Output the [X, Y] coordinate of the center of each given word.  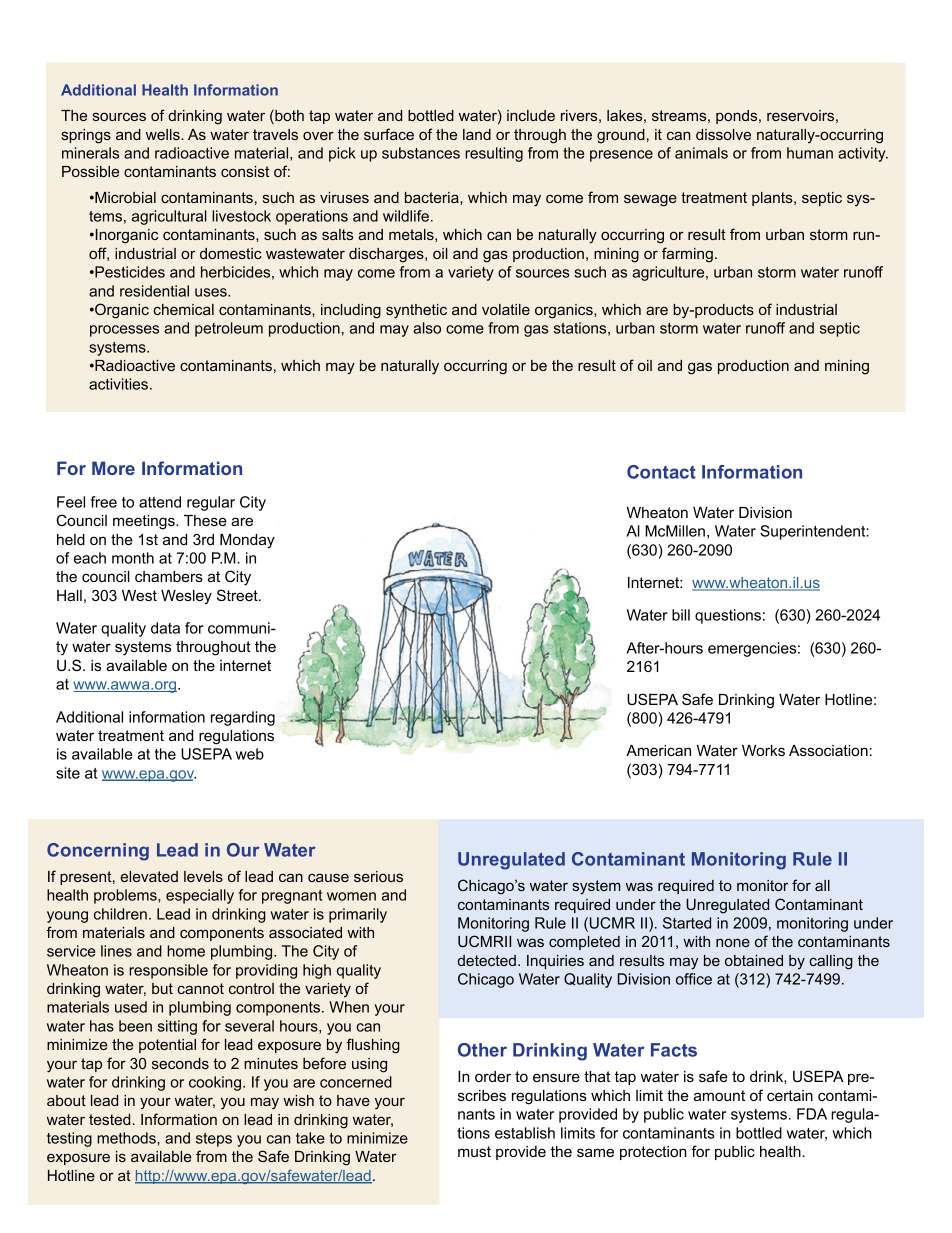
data [165, 628]
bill [681, 615]
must [474, 1151]
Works [763, 750]
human [810, 153]
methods [127, 1138]
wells [164, 134]
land [477, 134]
